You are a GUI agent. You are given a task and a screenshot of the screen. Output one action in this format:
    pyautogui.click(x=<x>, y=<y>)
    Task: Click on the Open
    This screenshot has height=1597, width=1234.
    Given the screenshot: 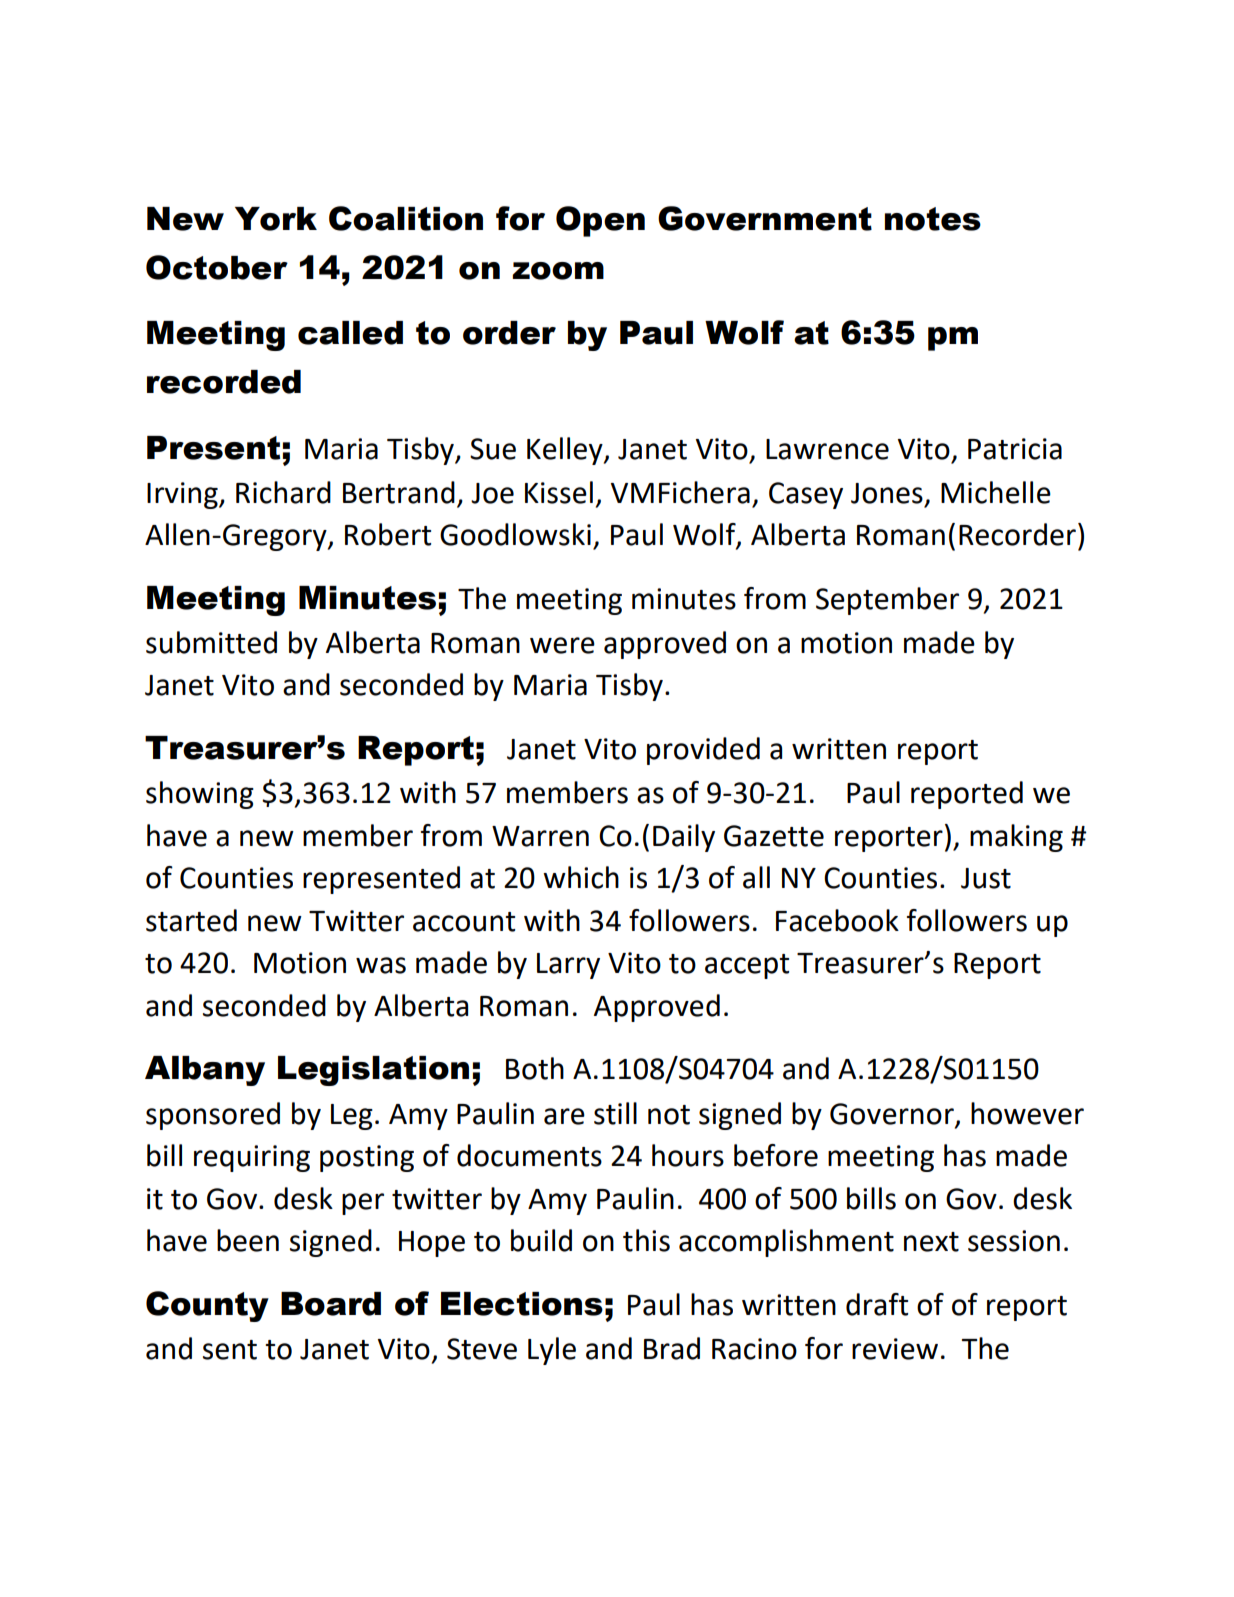 What is the action you would take?
    pyautogui.click(x=600, y=221)
